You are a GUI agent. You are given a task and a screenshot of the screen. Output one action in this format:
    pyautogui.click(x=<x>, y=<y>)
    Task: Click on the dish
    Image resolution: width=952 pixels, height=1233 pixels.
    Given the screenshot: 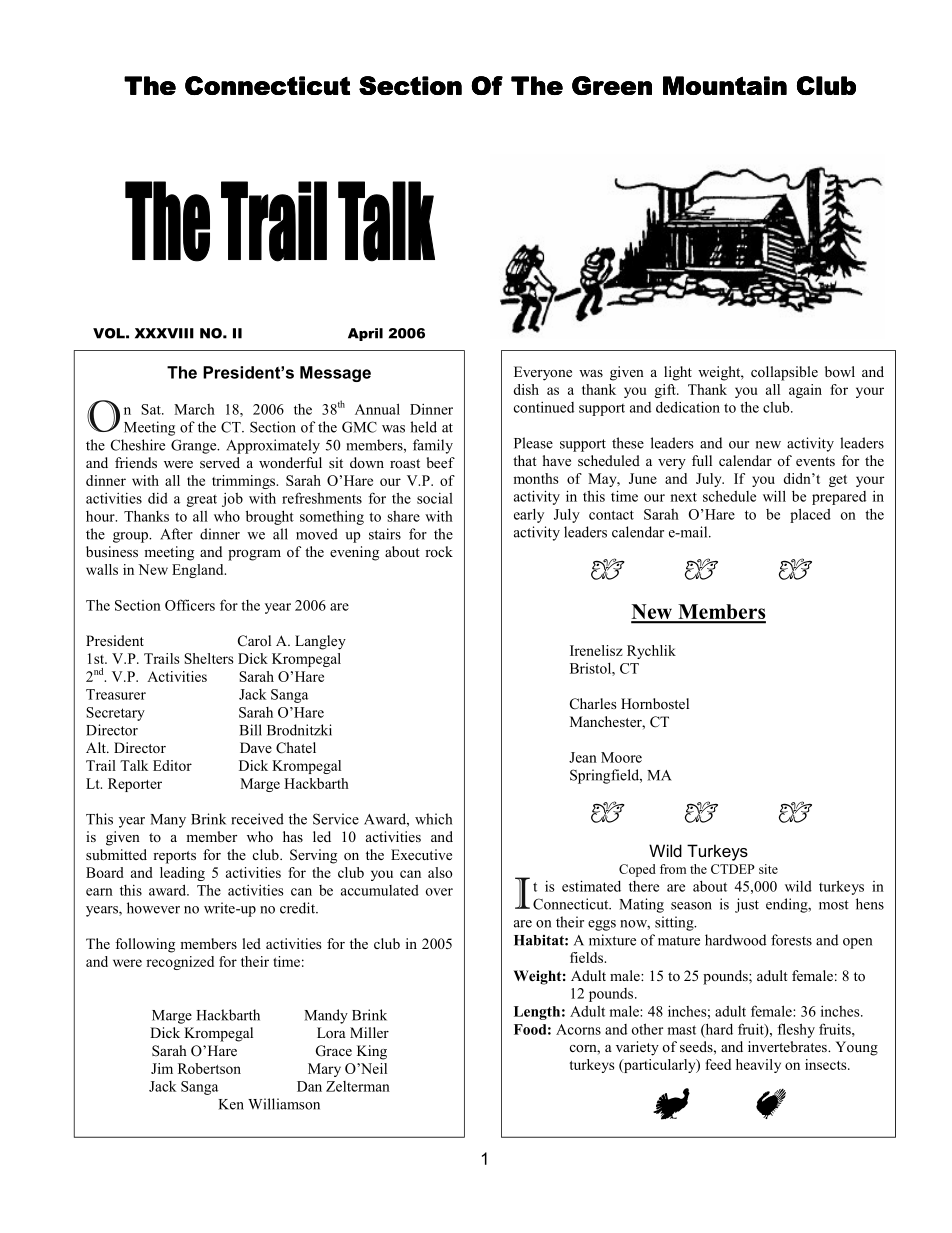 What is the action you would take?
    pyautogui.click(x=526, y=389)
